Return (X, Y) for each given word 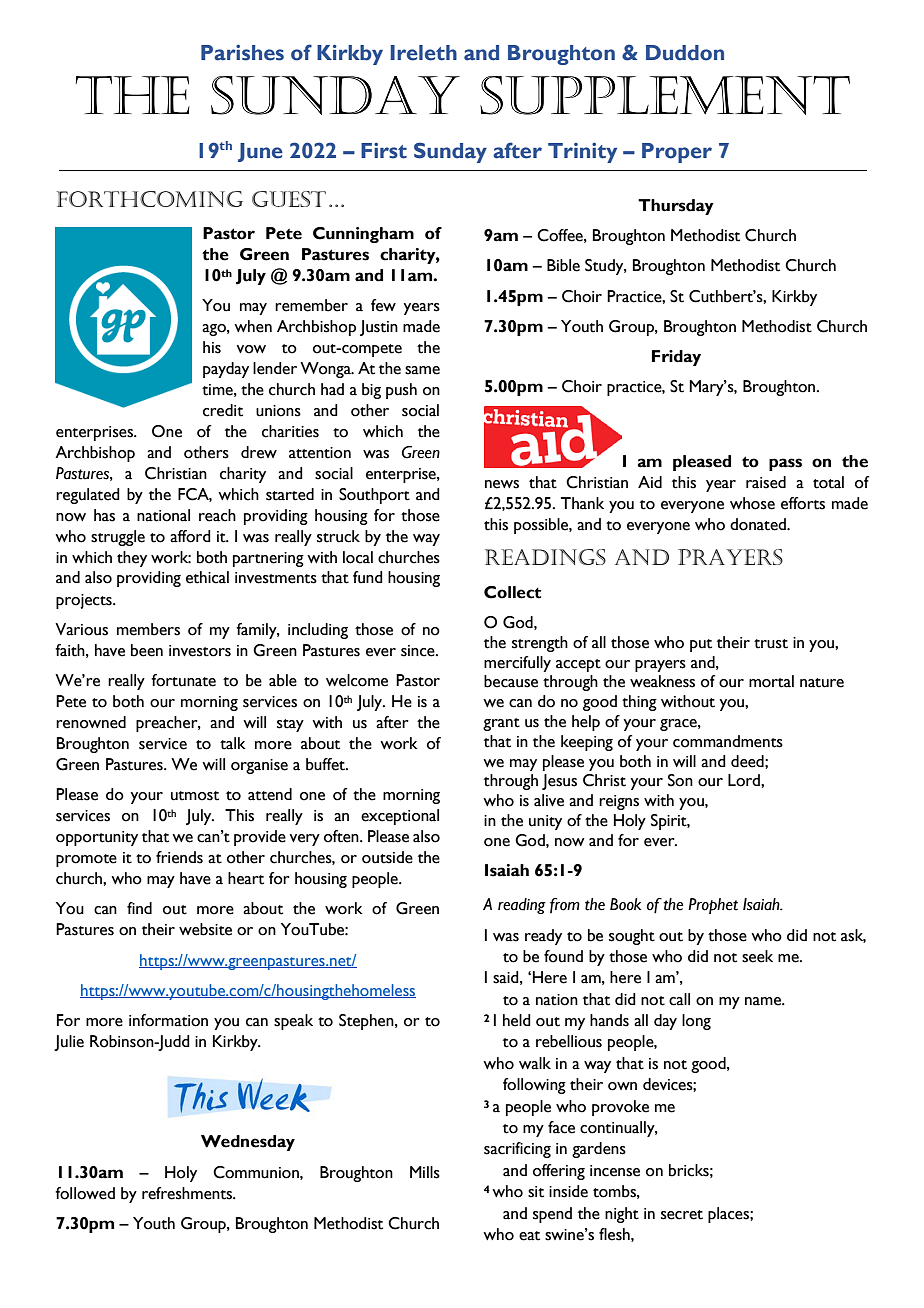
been (147, 650)
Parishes (242, 53)
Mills (425, 1172)
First (384, 151)
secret (682, 1215)
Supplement (665, 95)
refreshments (188, 1193)
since (419, 651)
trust (771, 644)
